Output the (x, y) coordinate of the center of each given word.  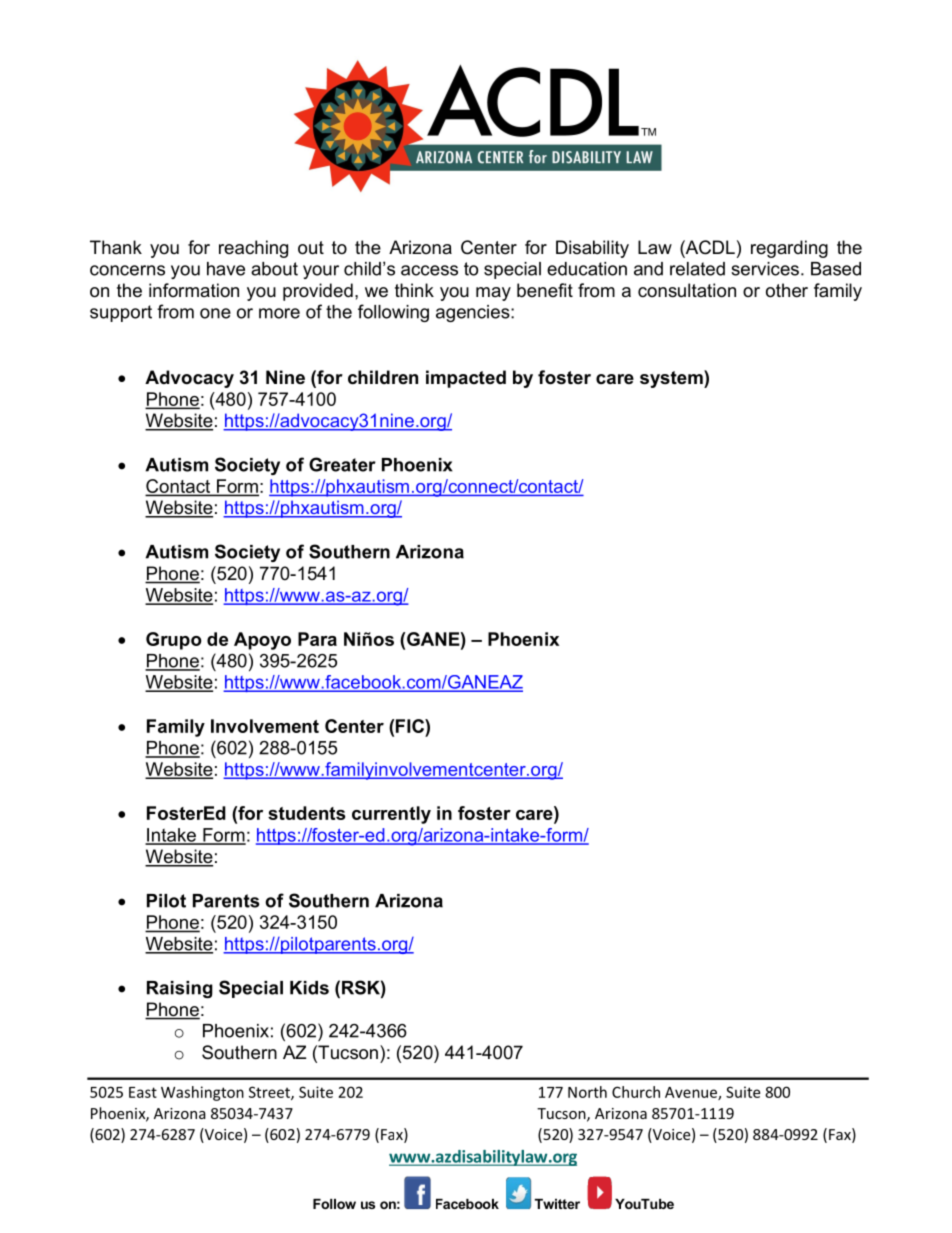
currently (391, 815)
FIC (411, 726)
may (493, 294)
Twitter (557, 1204)
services (765, 269)
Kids (309, 988)
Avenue (692, 1093)
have (226, 269)
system (672, 379)
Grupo (174, 641)
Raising (180, 989)
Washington (202, 1093)
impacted (466, 379)
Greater (342, 464)
